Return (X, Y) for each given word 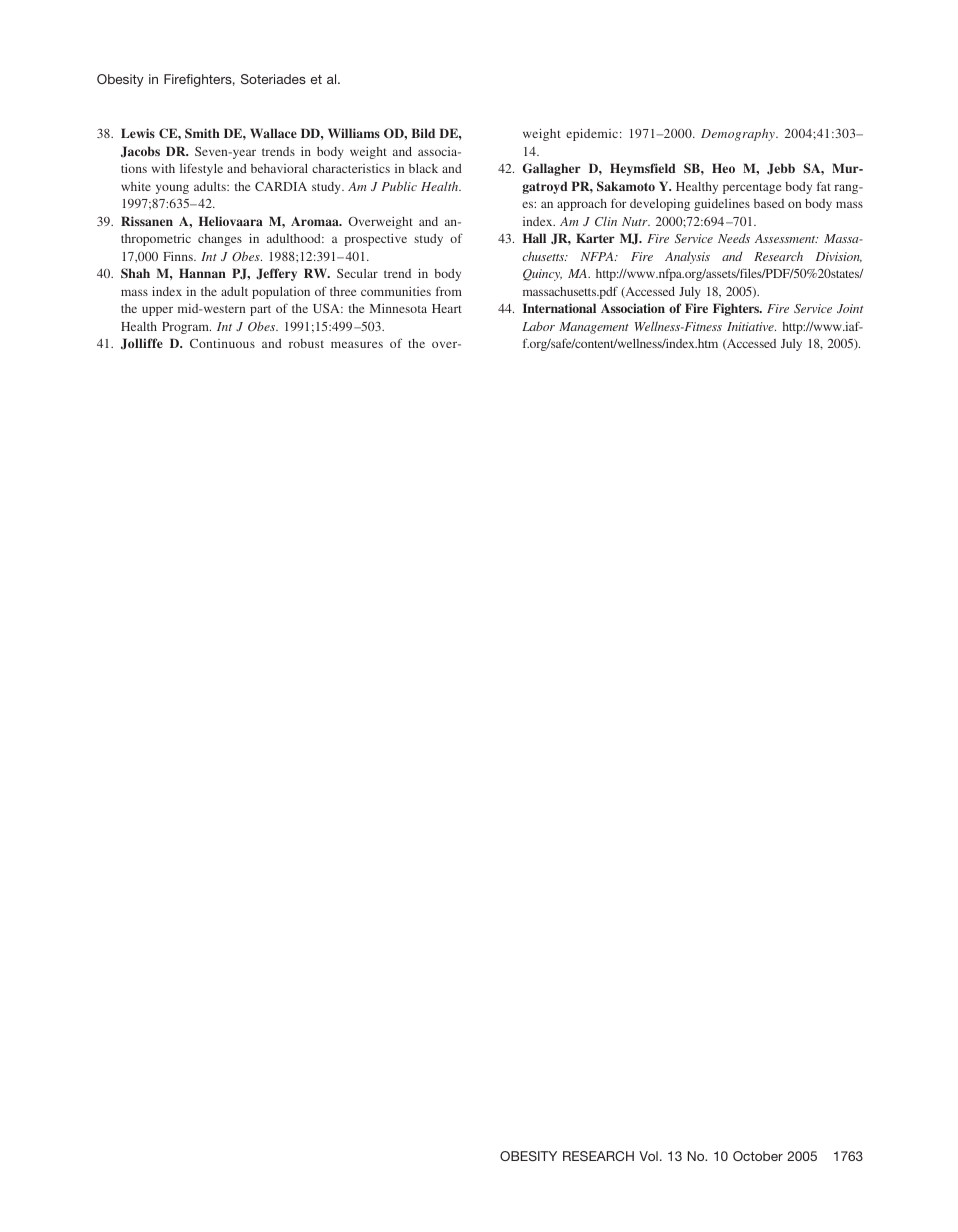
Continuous (222, 343)
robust (306, 343)
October (758, 1156)
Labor (538, 326)
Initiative (751, 326)
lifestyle (201, 169)
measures (357, 344)
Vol (648, 1156)
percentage (752, 188)
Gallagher (552, 169)
